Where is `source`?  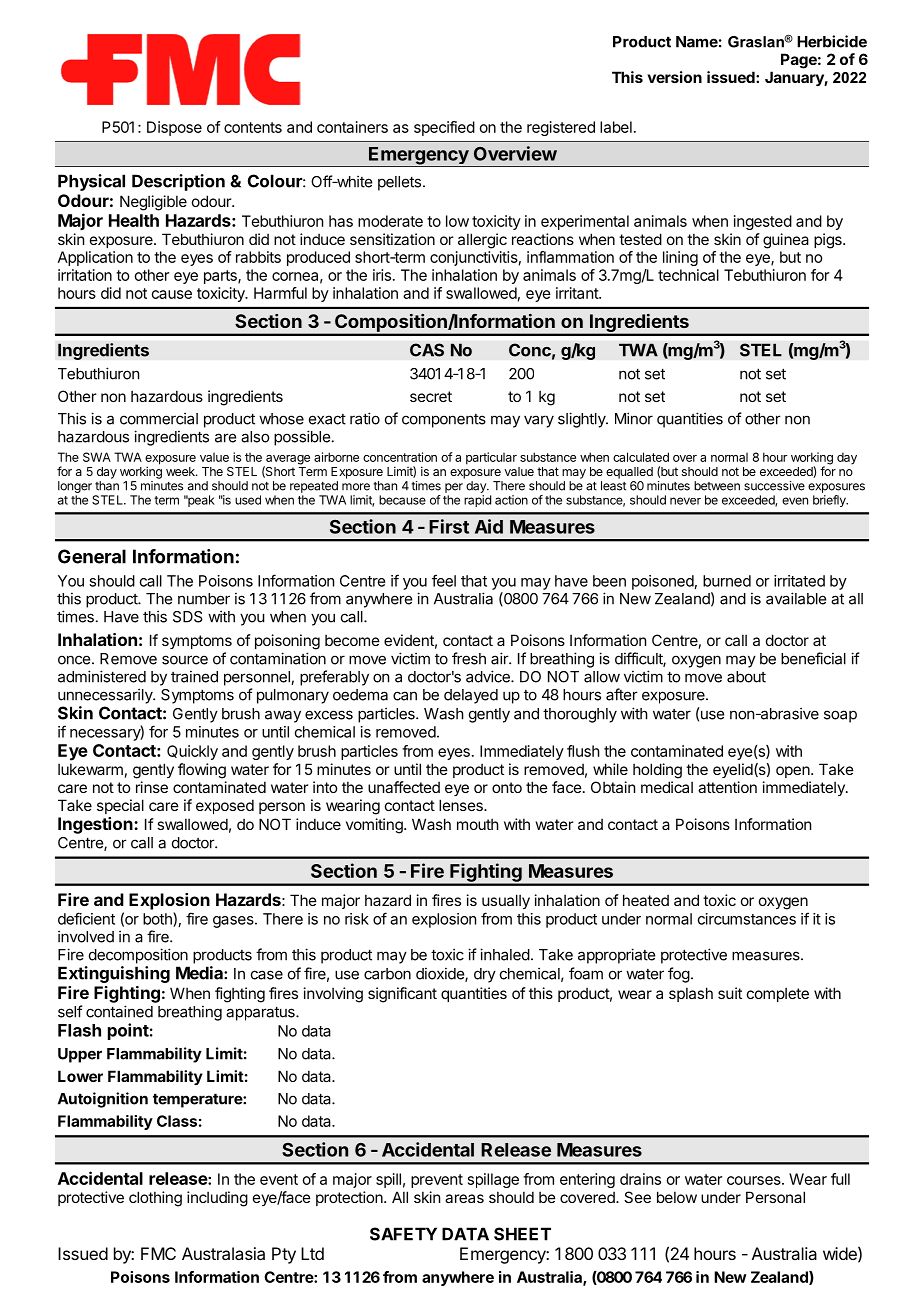 source is located at coordinates (185, 660).
